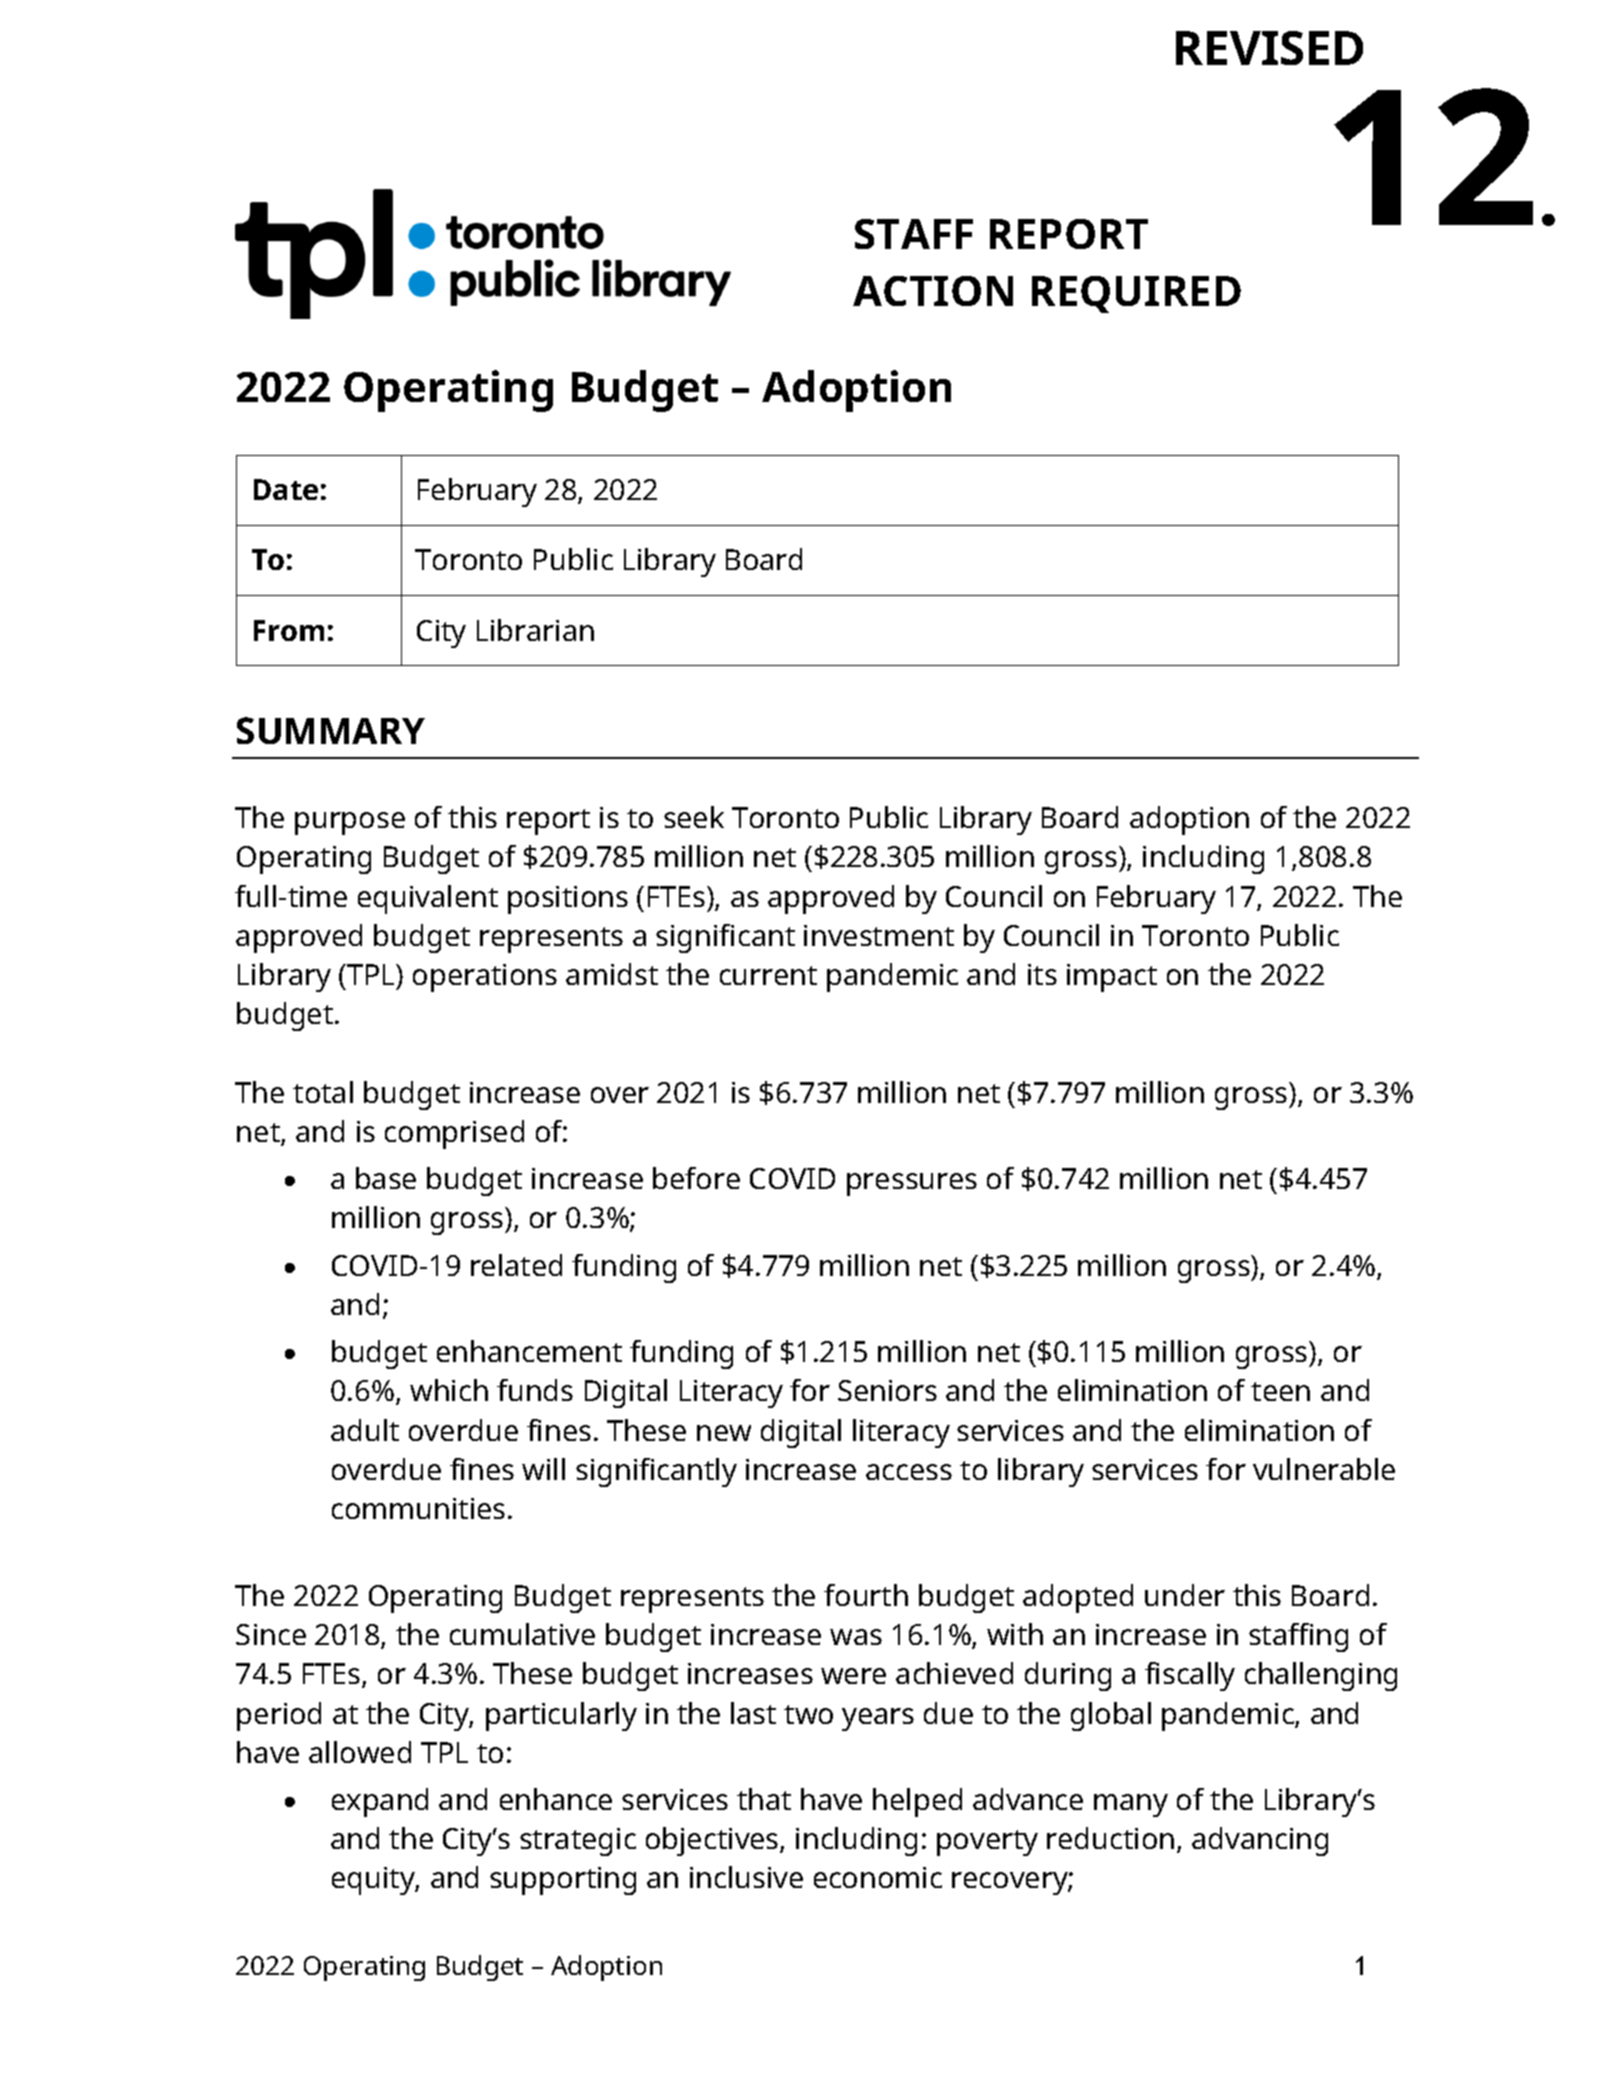  Describe the element at coordinates (933, 291) in the screenshot. I see `ACTION` at that location.
